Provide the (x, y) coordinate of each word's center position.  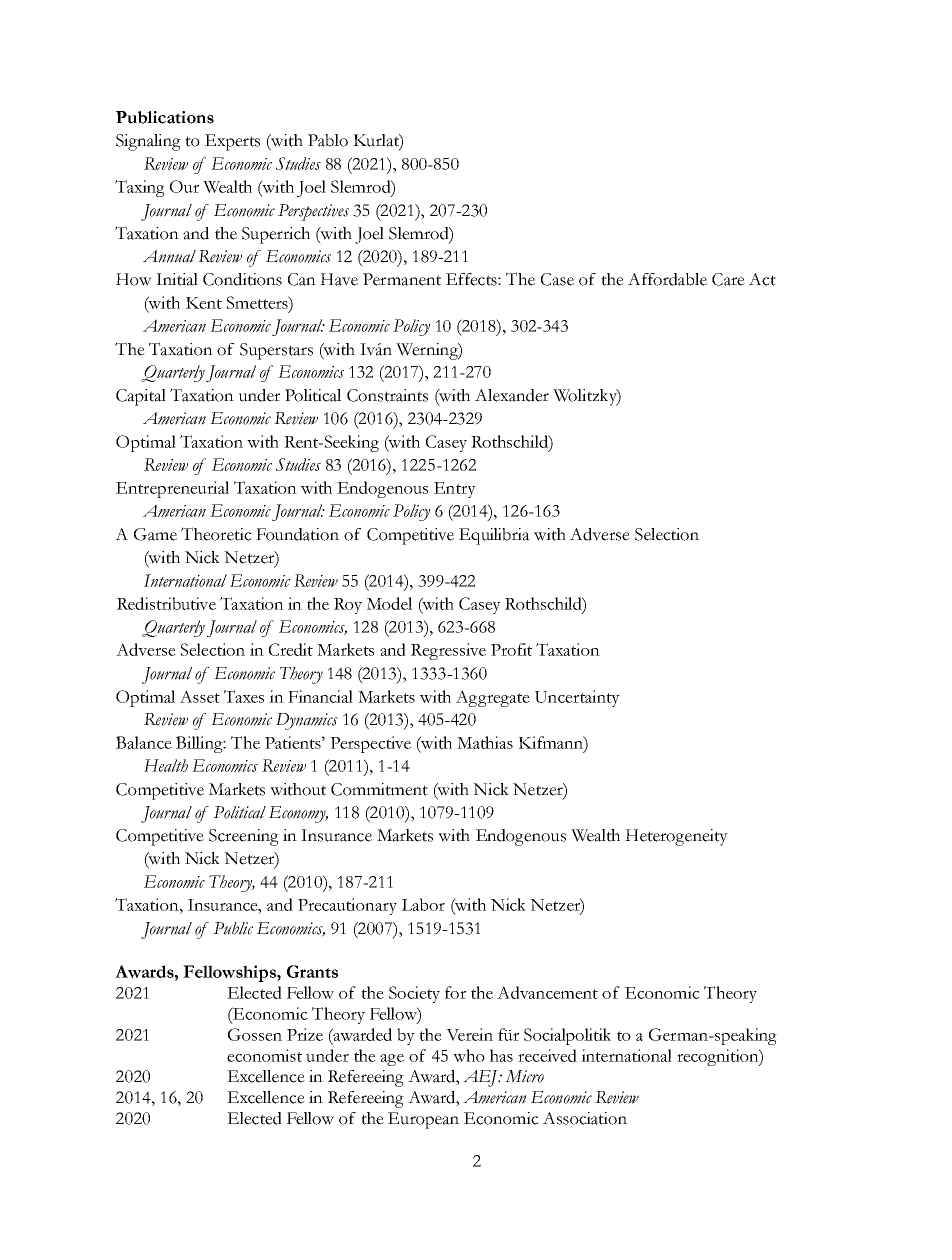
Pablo (328, 140)
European (423, 1120)
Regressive (448, 651)
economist (264, 1055)
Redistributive (166, 603)
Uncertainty (577, 698)
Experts (232, 142)
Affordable (667, 279)
